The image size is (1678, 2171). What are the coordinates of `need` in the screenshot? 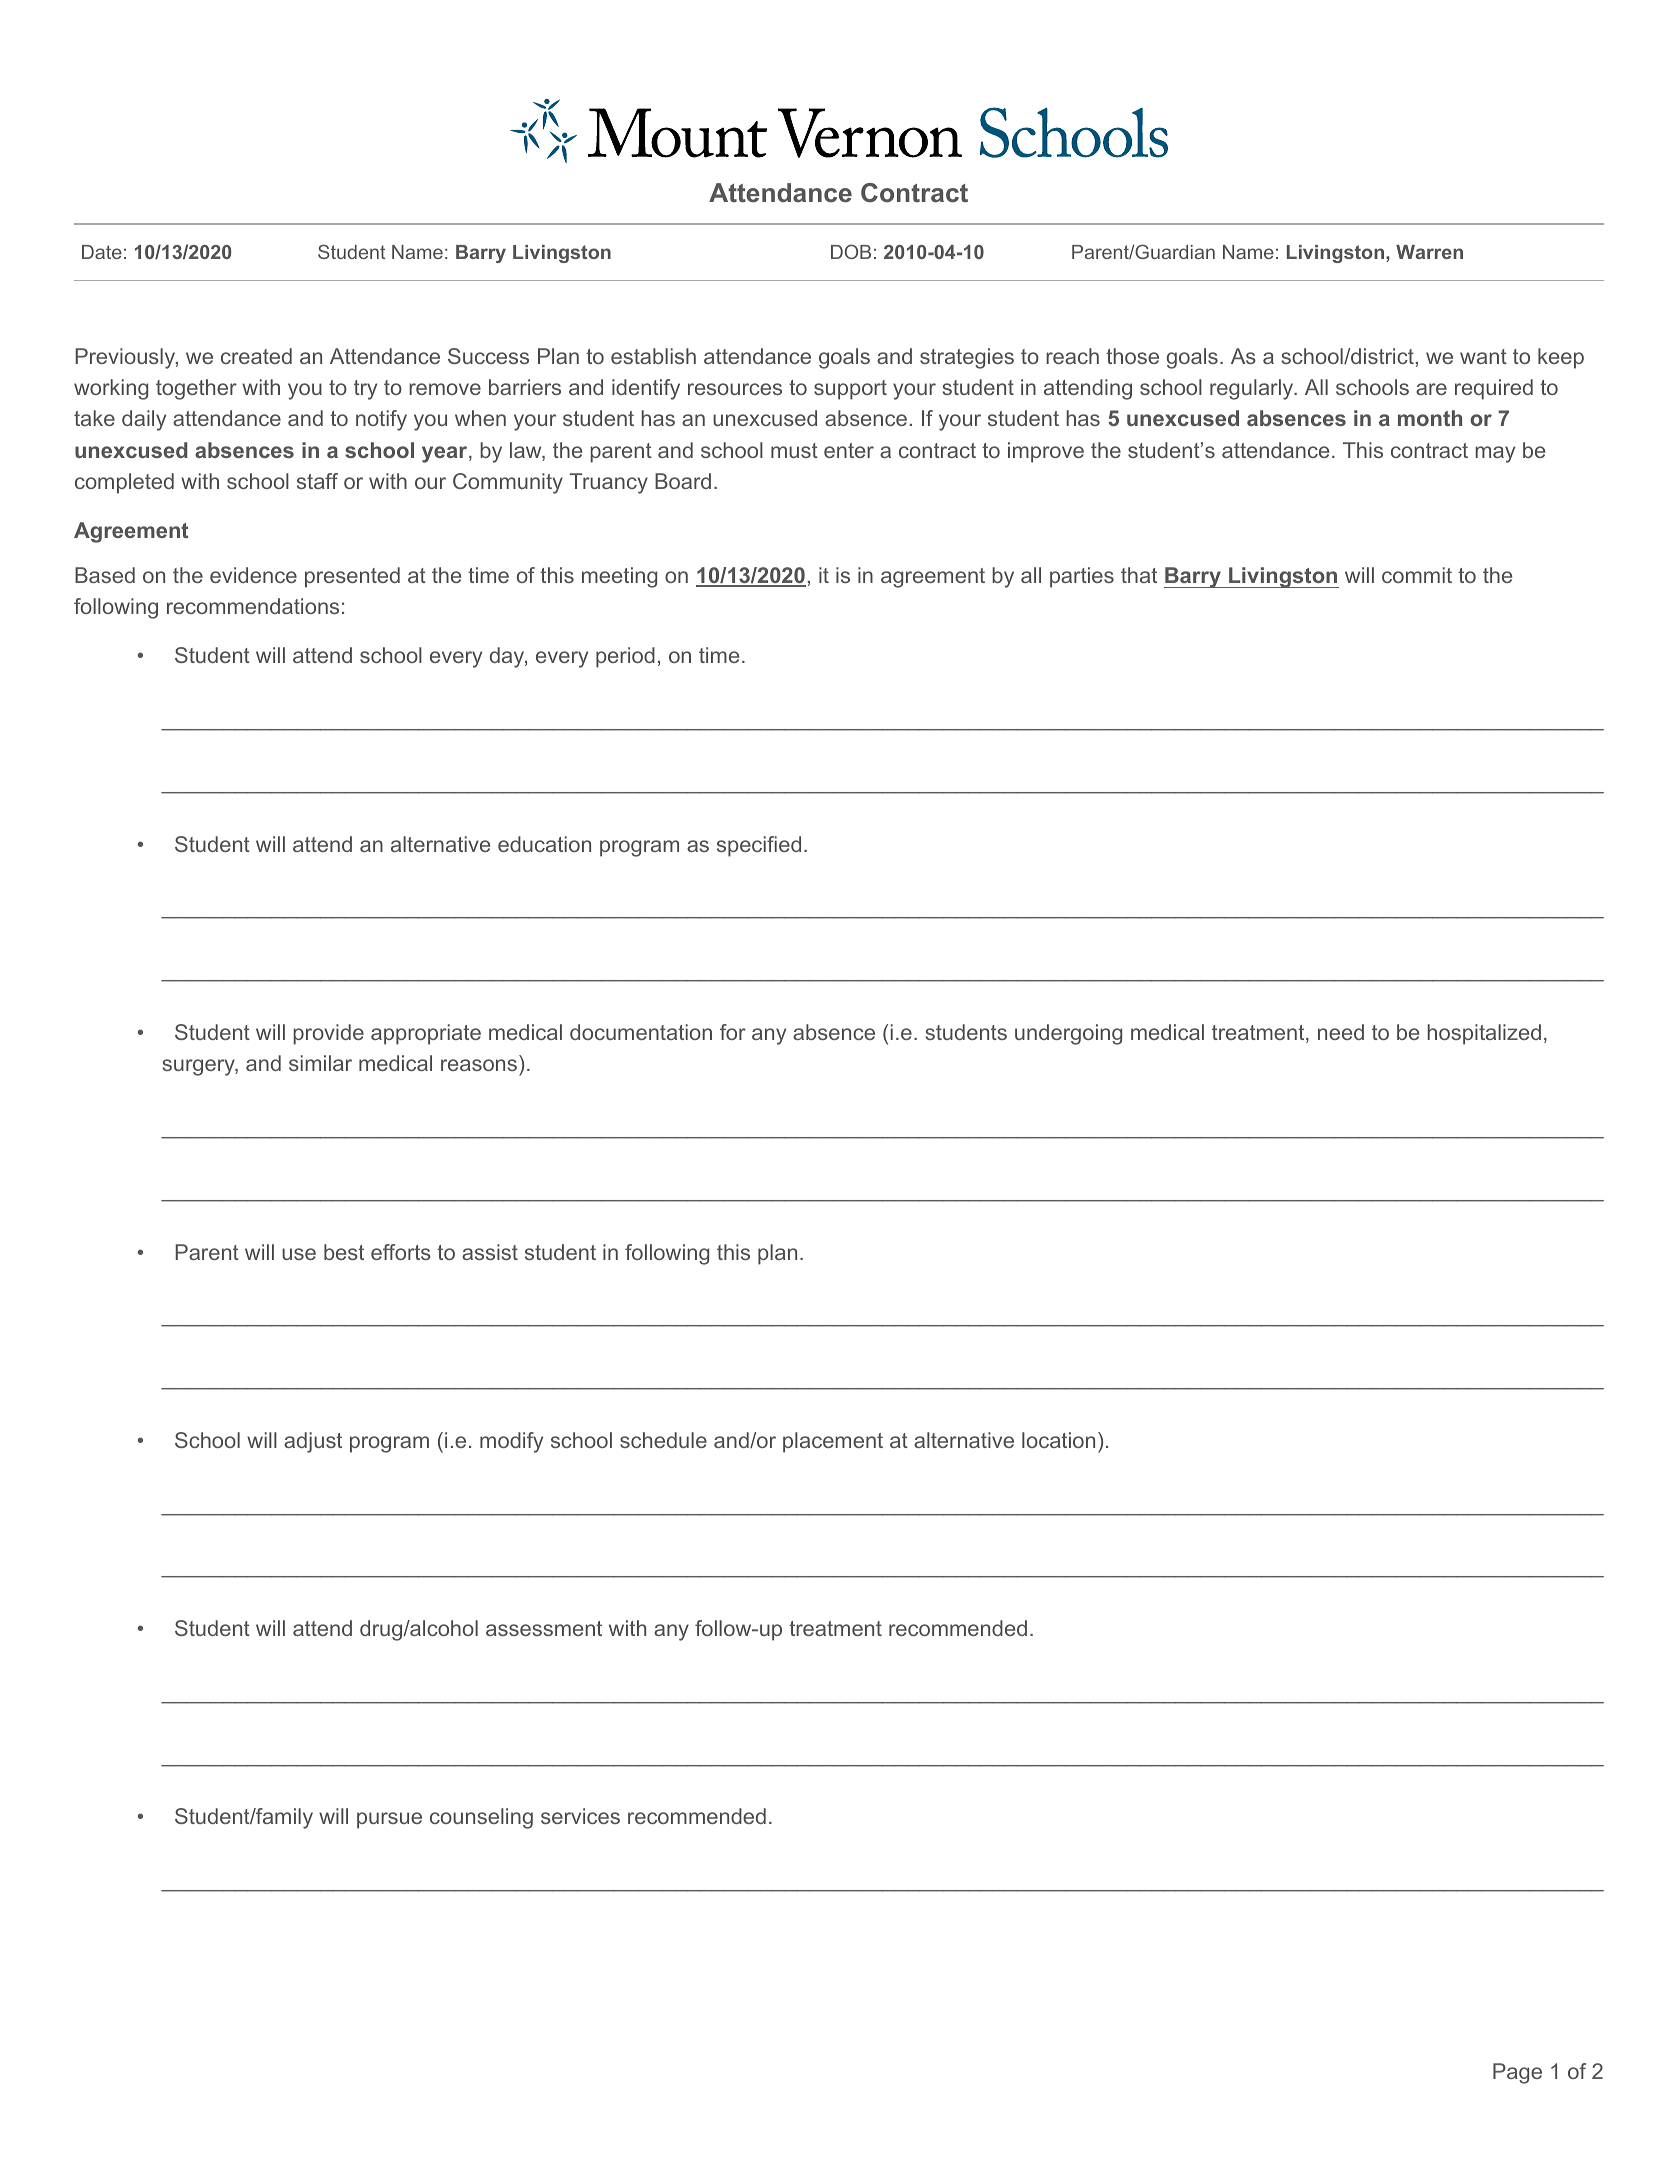 It's located at (1341, 1032).
